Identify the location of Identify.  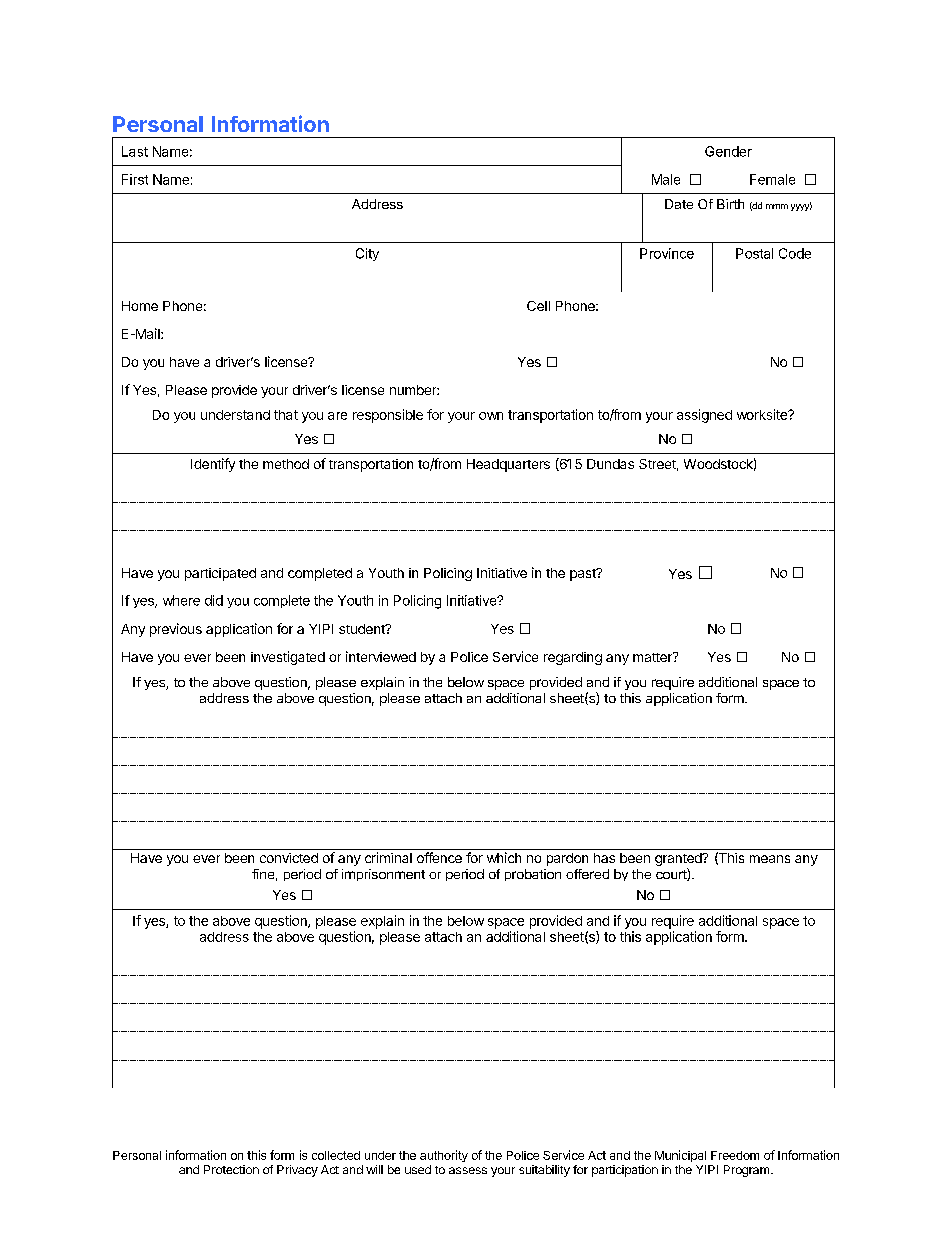
(213, 465).
